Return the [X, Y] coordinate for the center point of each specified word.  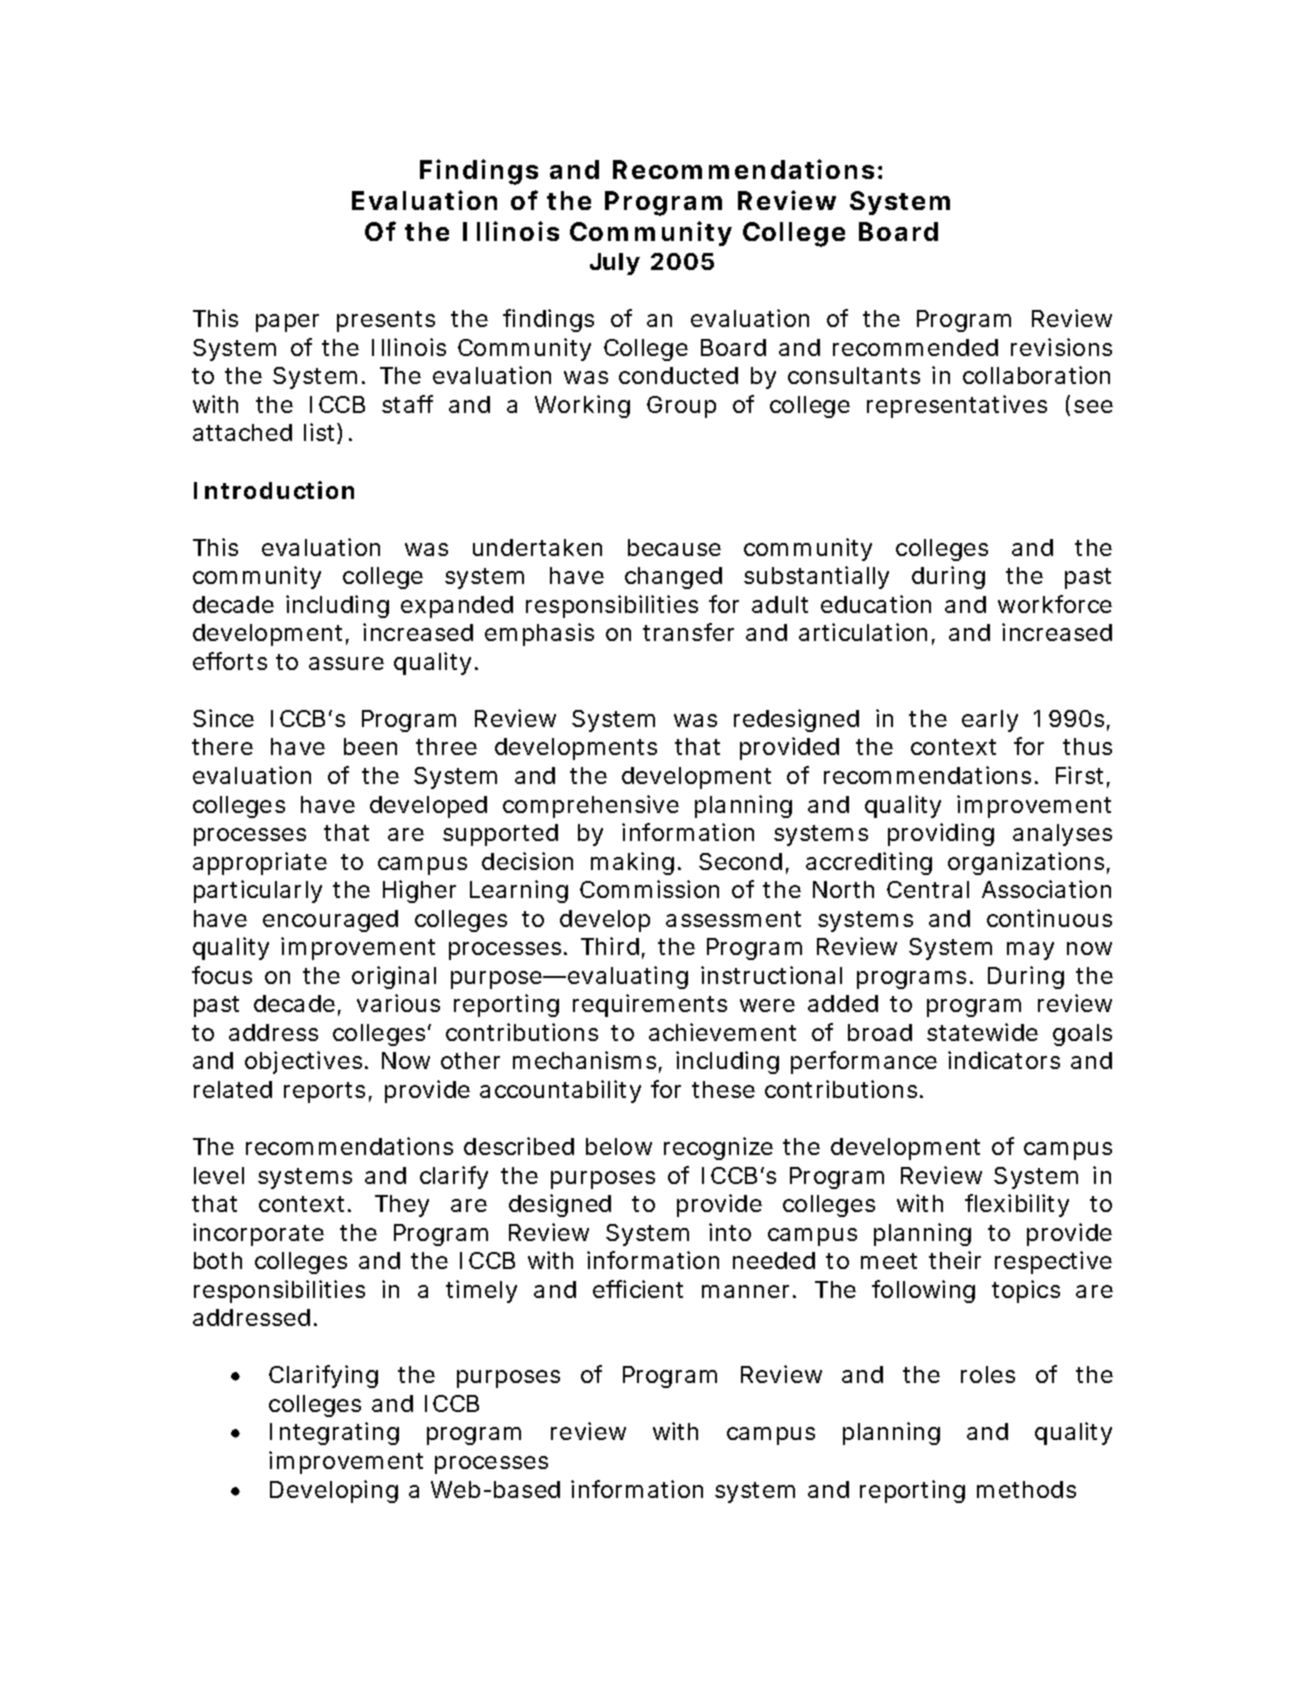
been [370, 746]
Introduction [274, 490]
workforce [1055, 604]
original [394, 977]
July [615, 264]
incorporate [258, 1234]
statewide [982, 1032]
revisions [1061, 347]
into [730, 1232]
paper [287, 323]
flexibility [1017, 1205]
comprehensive [591, 806]
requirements [650, 1005]
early [990, 721]
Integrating [334, 1433]
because [674, 547]
